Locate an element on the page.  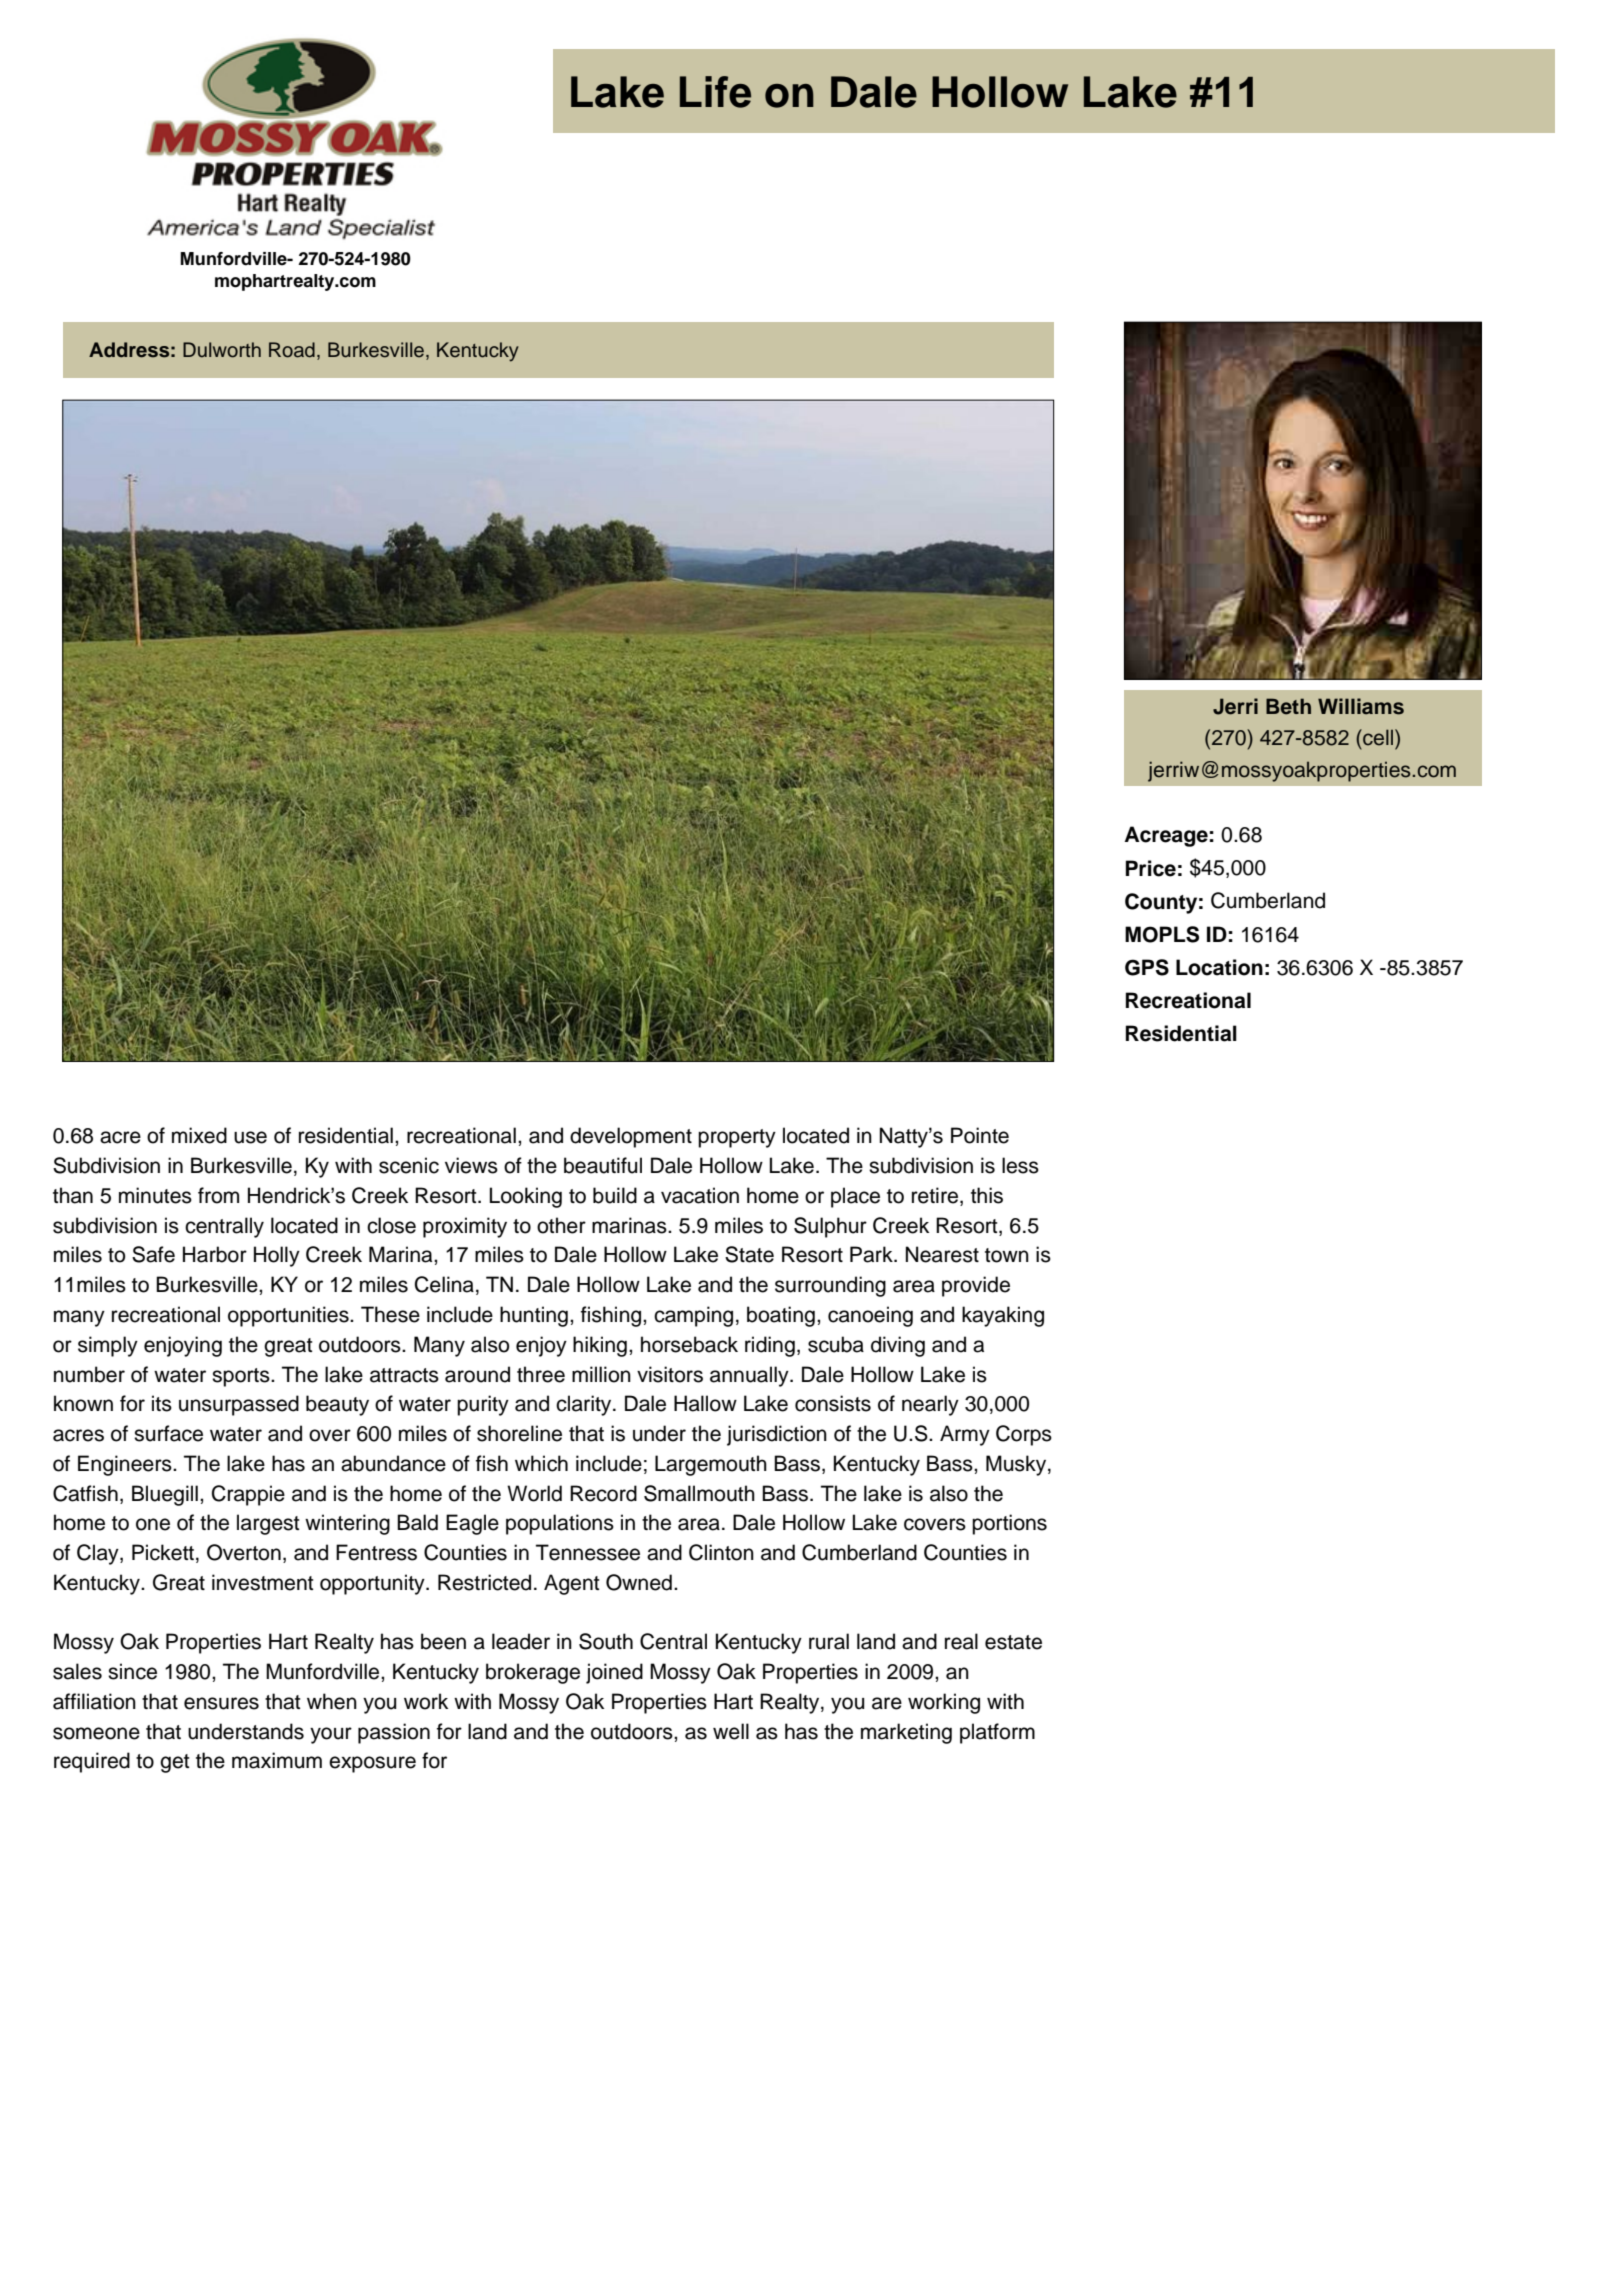
well is located at coordinates (731, 1731).
